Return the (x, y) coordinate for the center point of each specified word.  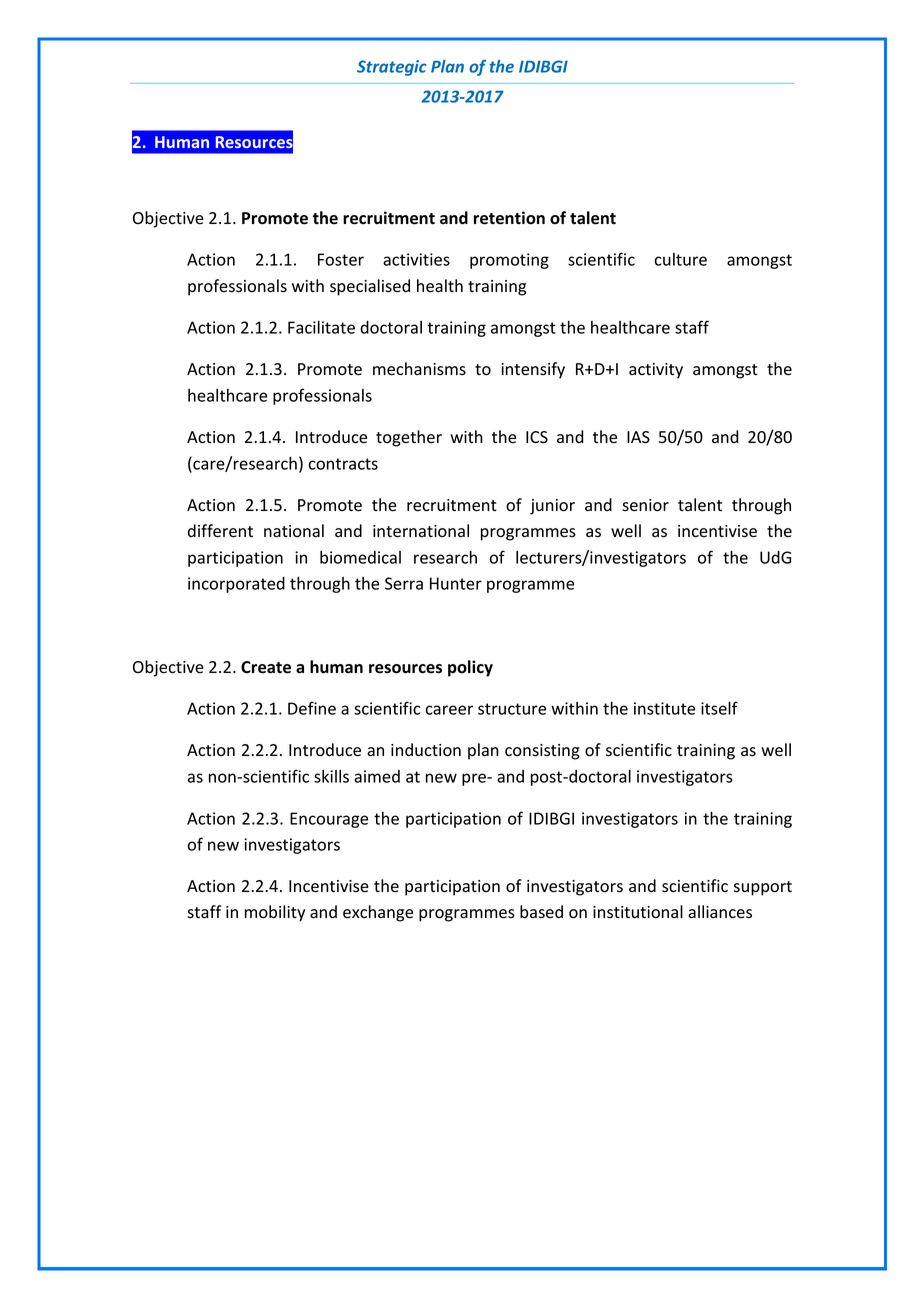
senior (645, 505)
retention (509, 218)
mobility (275, 913)
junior (552, 507)
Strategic (392, 68)
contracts (343, 464)
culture (680, 259)
